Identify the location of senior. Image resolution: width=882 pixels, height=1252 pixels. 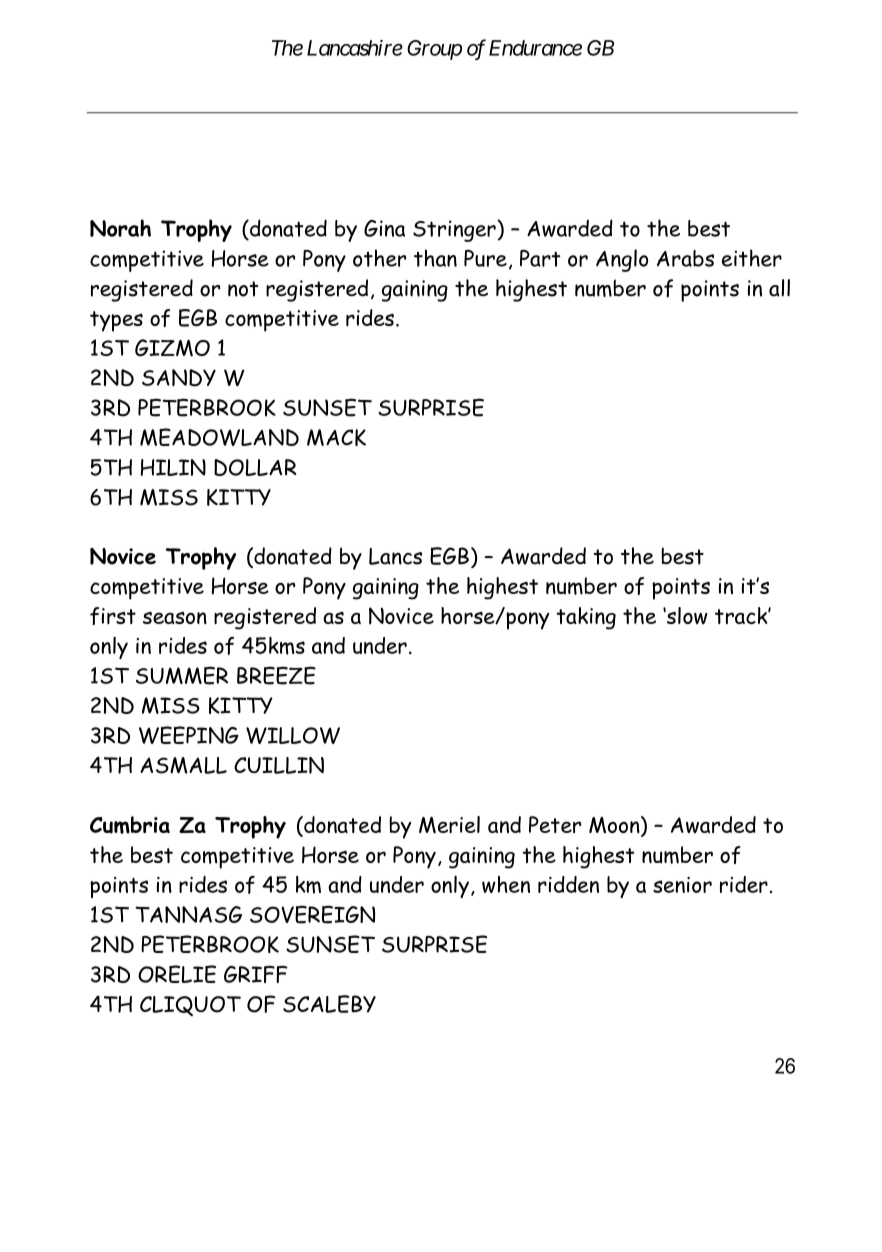
(682, 885).
